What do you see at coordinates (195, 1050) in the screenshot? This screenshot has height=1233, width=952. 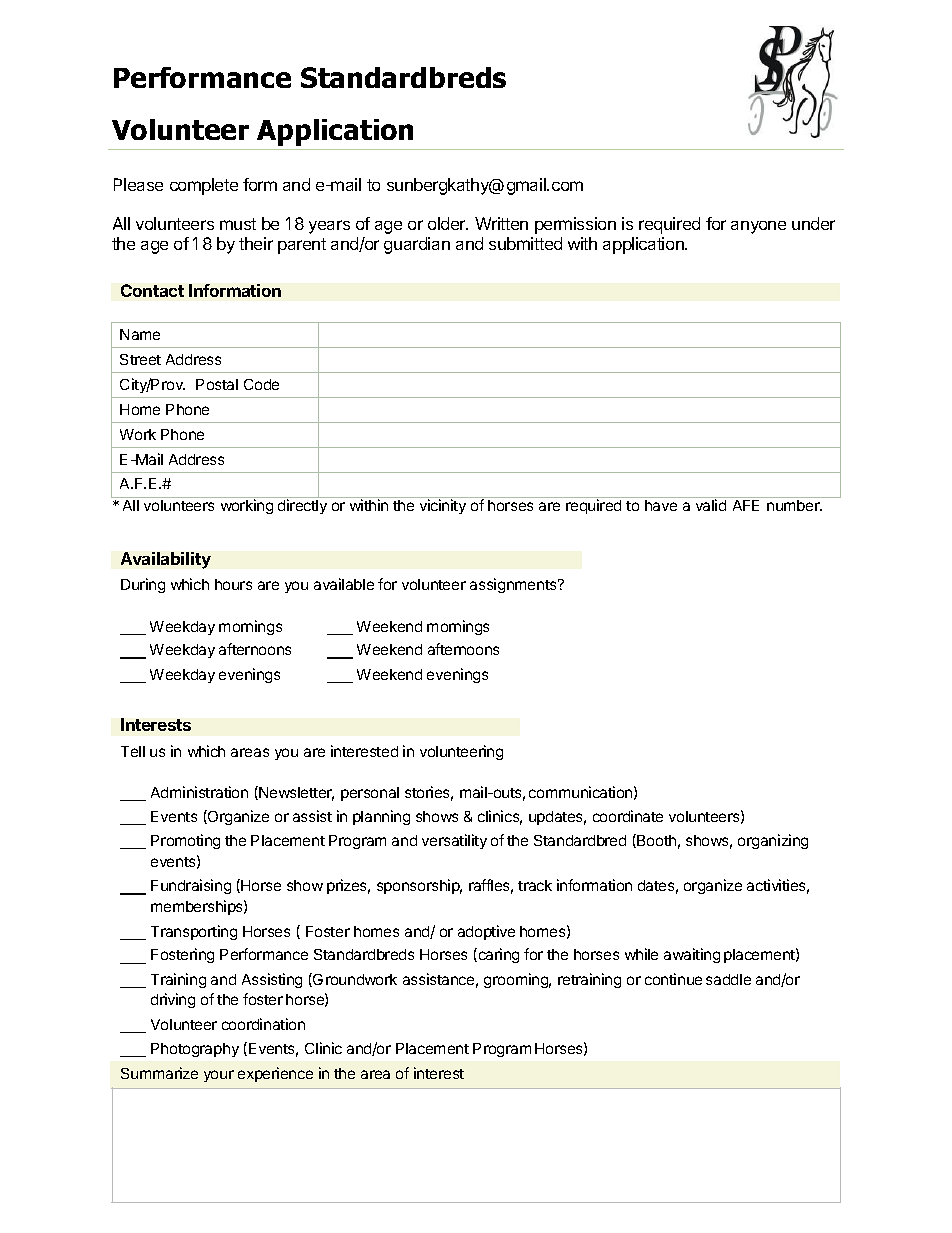 I see `Photography` at bounding box center [195, 1050].
